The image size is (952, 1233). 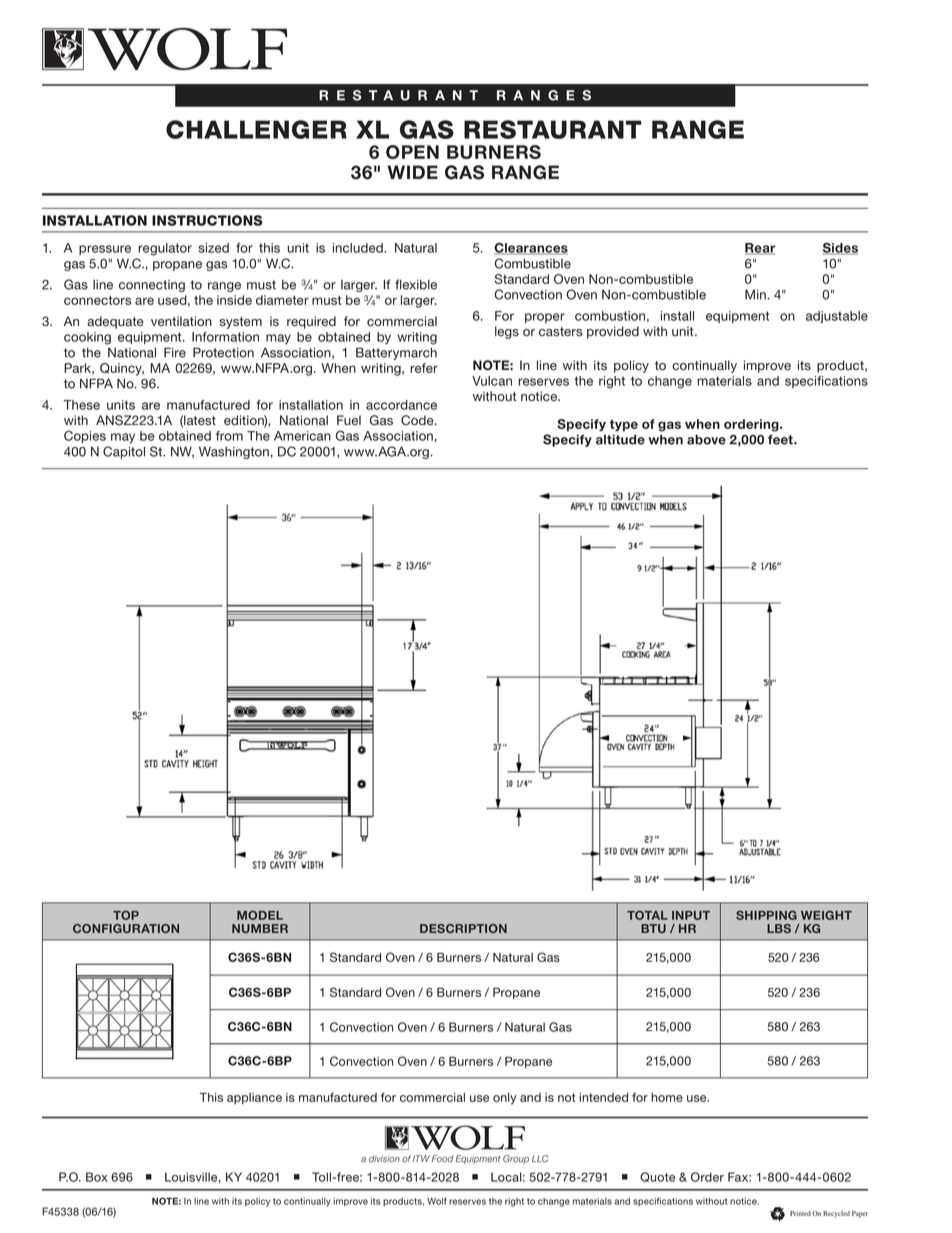 What do you see at coordinates (412, 152) in the document?
I see `OPEN` at bounding box center [412, 152].
